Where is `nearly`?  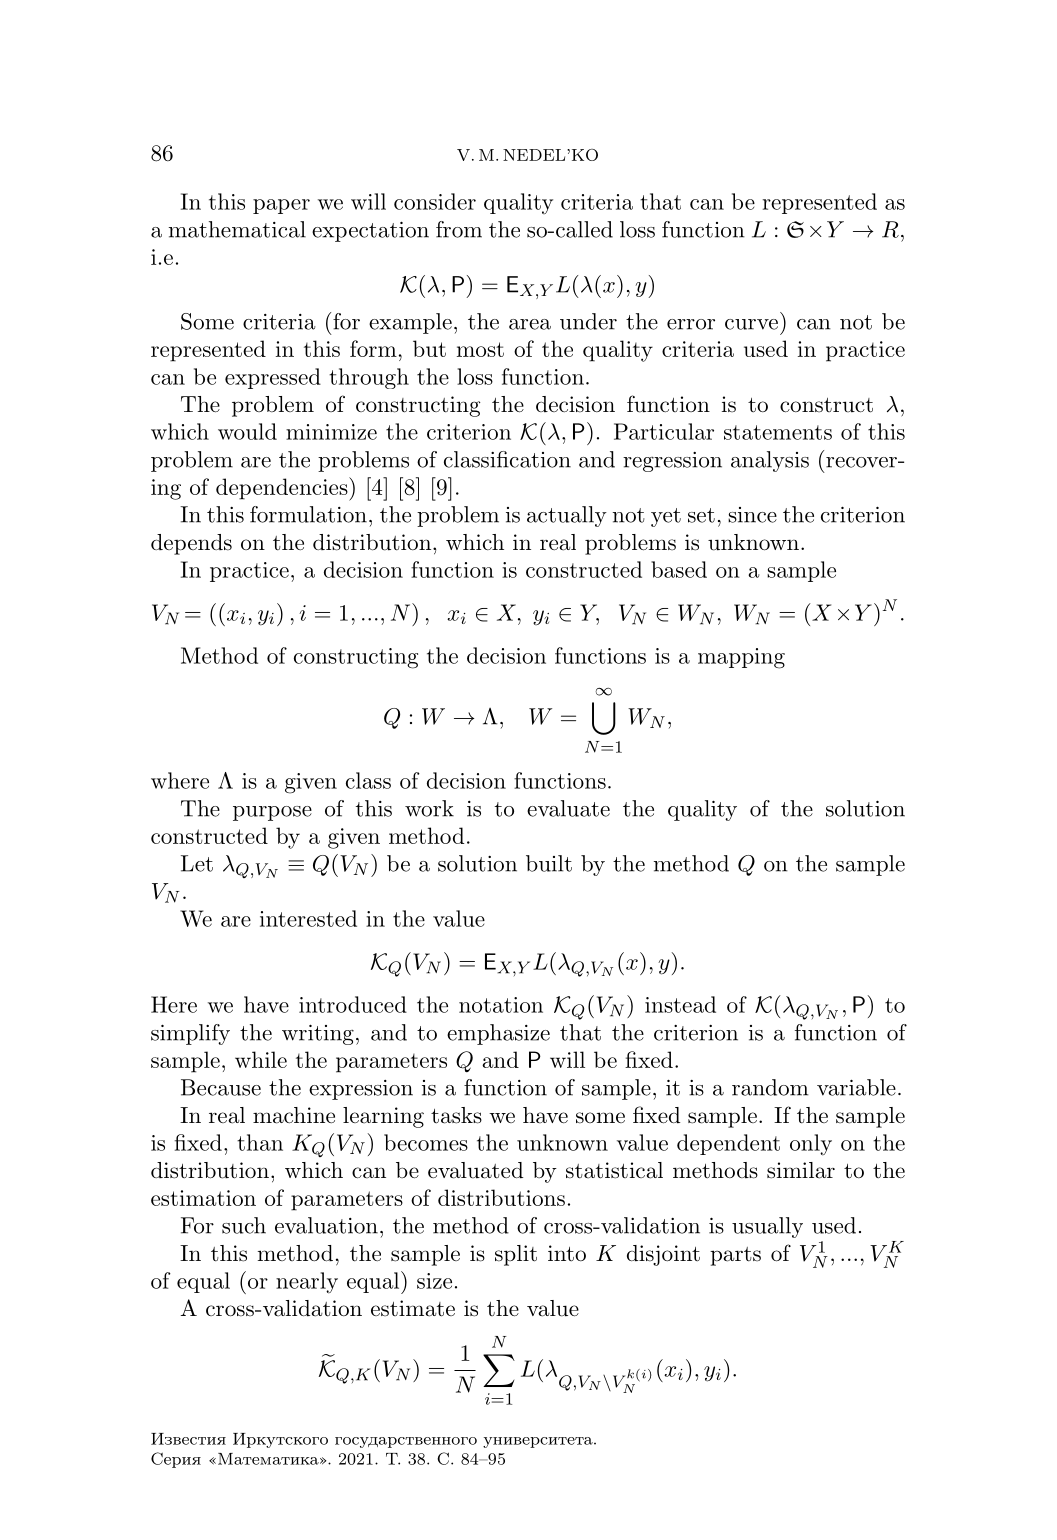 nearly is located at coordinates (307, 1283).
